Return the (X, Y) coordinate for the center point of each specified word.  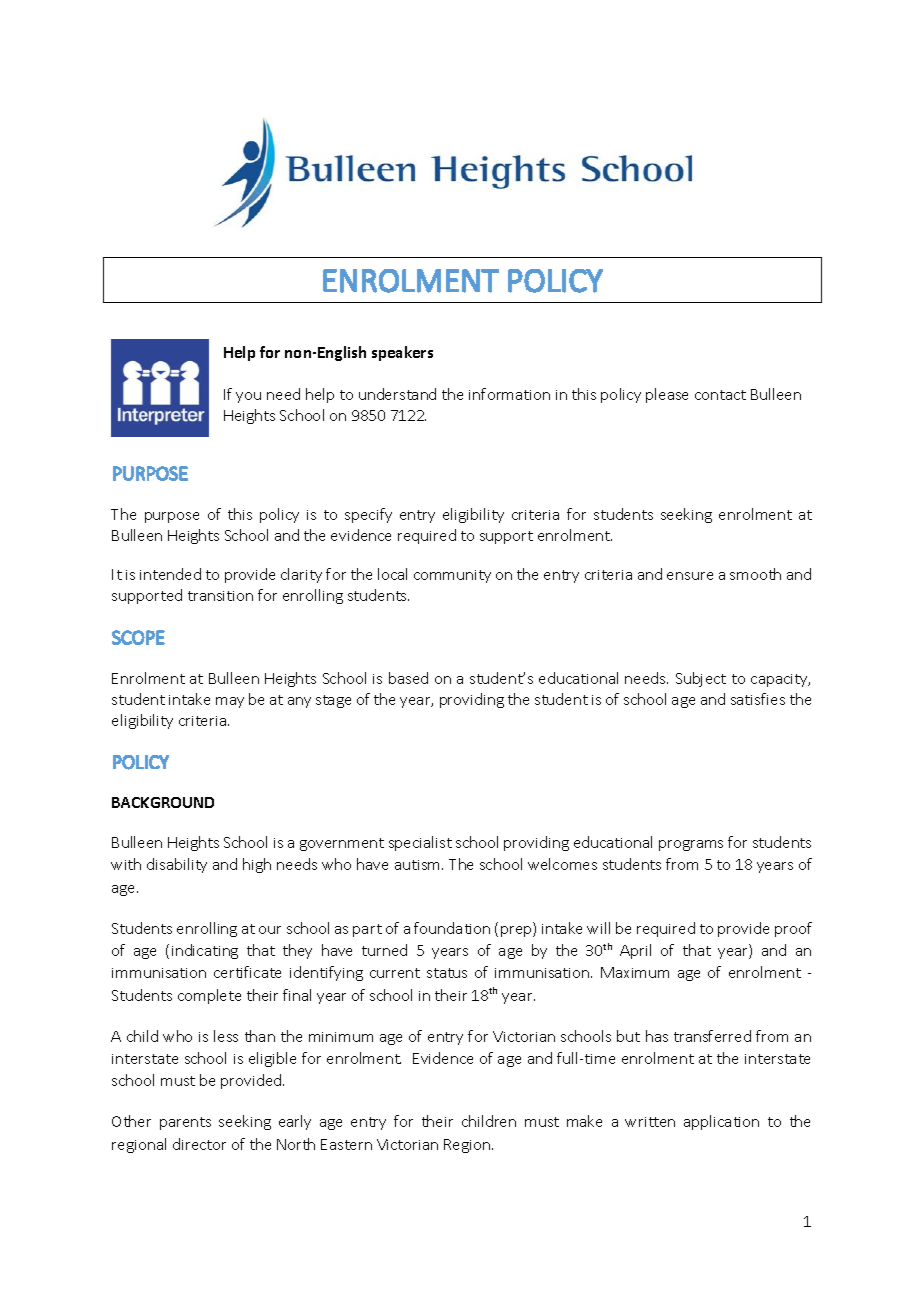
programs (691, 845)
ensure (690, 576)
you (248, 397)
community (452, 576)
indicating (205, 951)
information (509, 394)
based (408, 678)
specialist (420, 843)
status (447, 973)
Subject (701, 679)
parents (185, 1123)
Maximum (635, 972)
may (230, 702)
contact (720, 395)
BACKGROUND (163, 802)
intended (170, 574)
